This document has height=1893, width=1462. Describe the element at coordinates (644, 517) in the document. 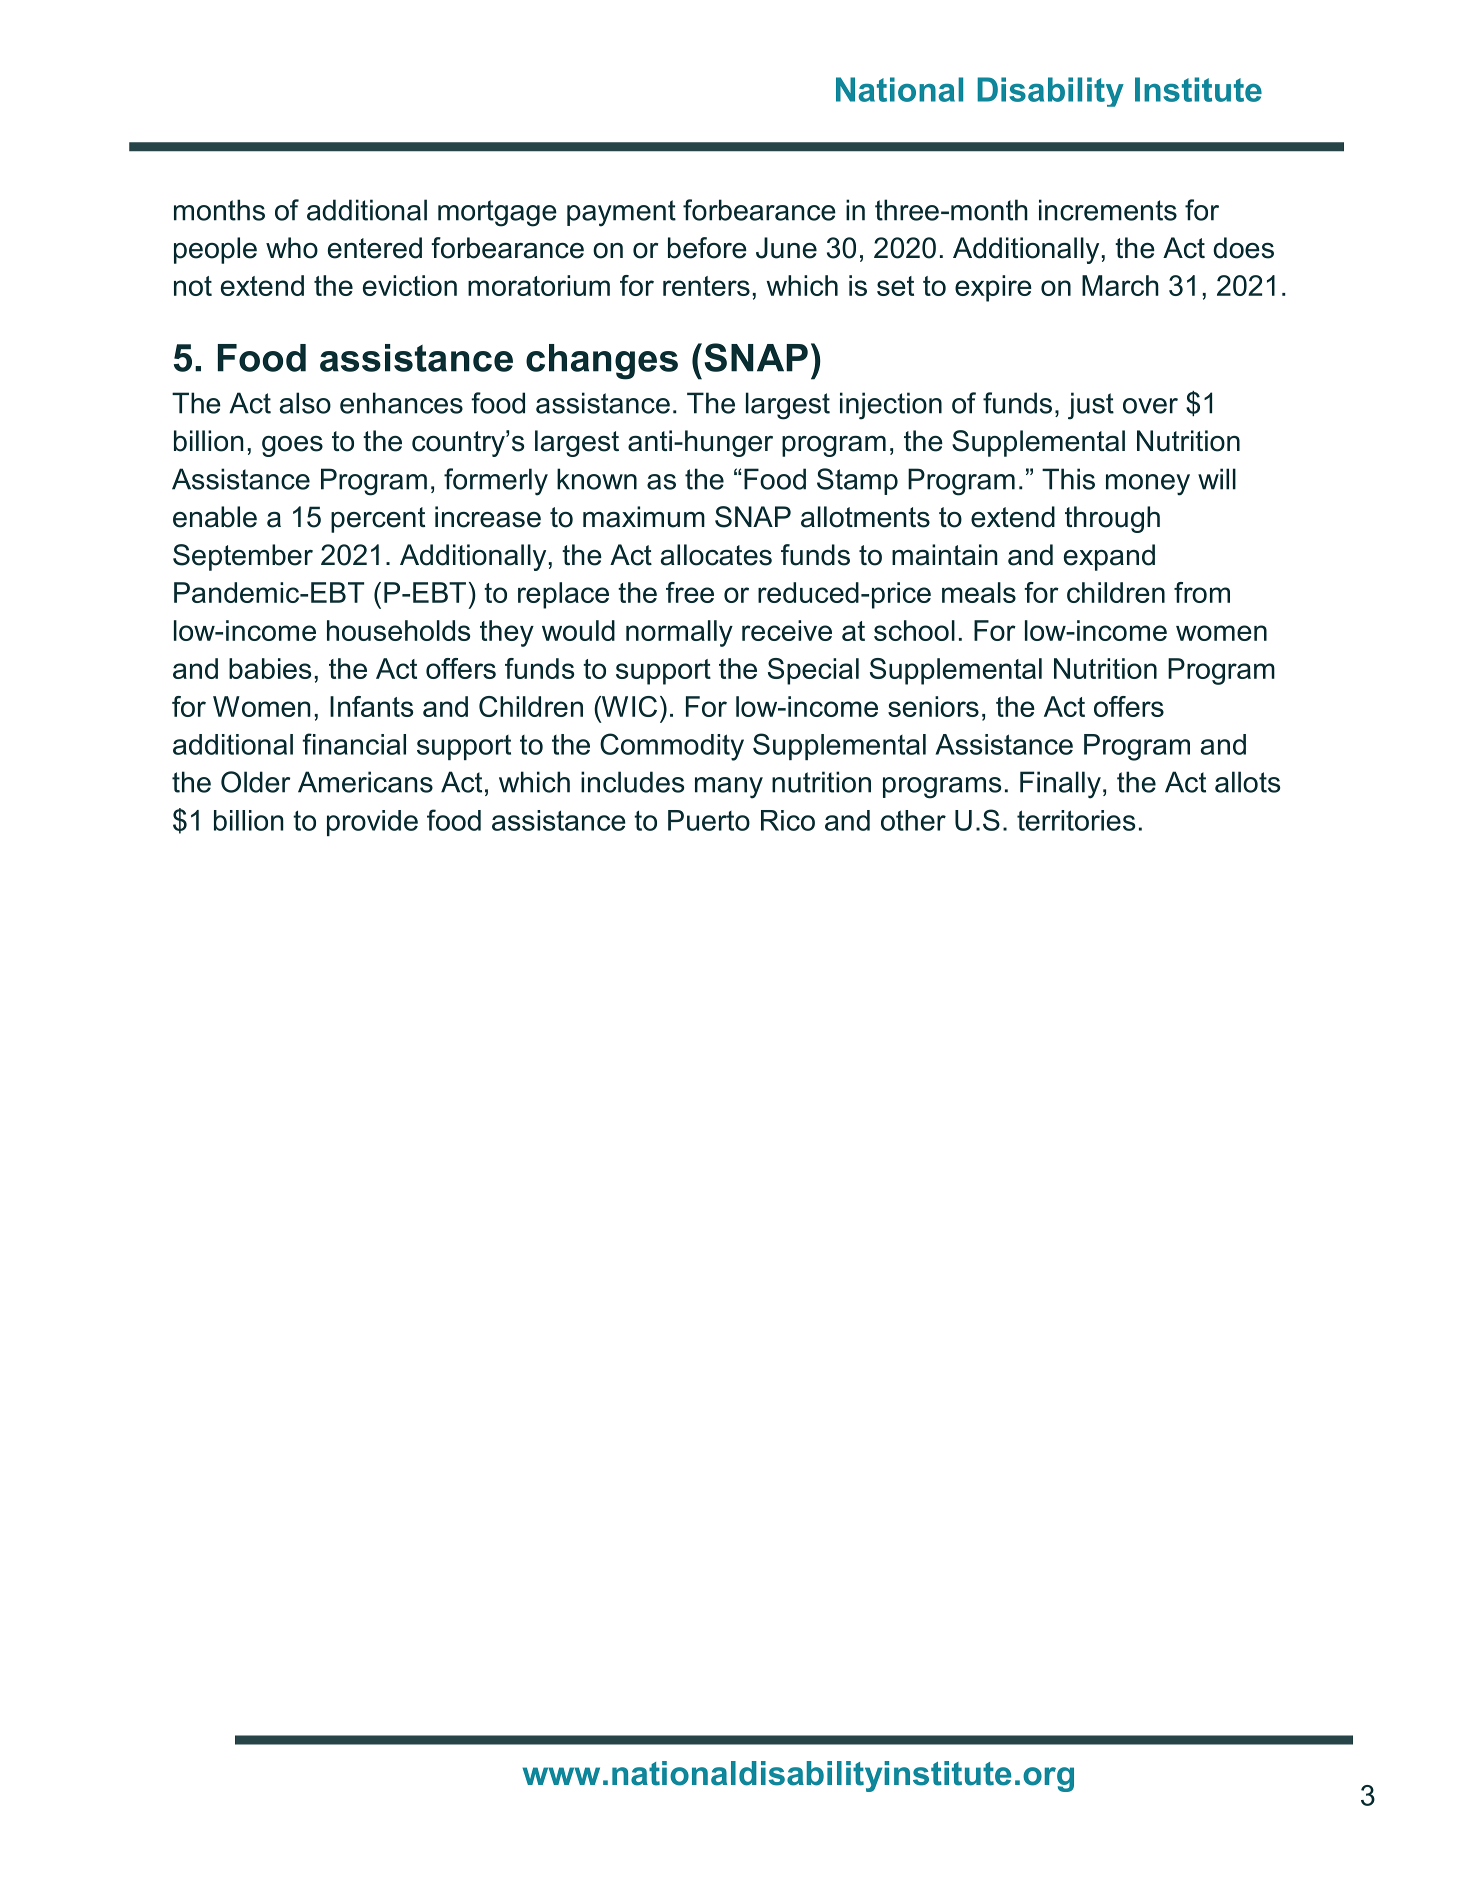

I see `maximum` at that location.
